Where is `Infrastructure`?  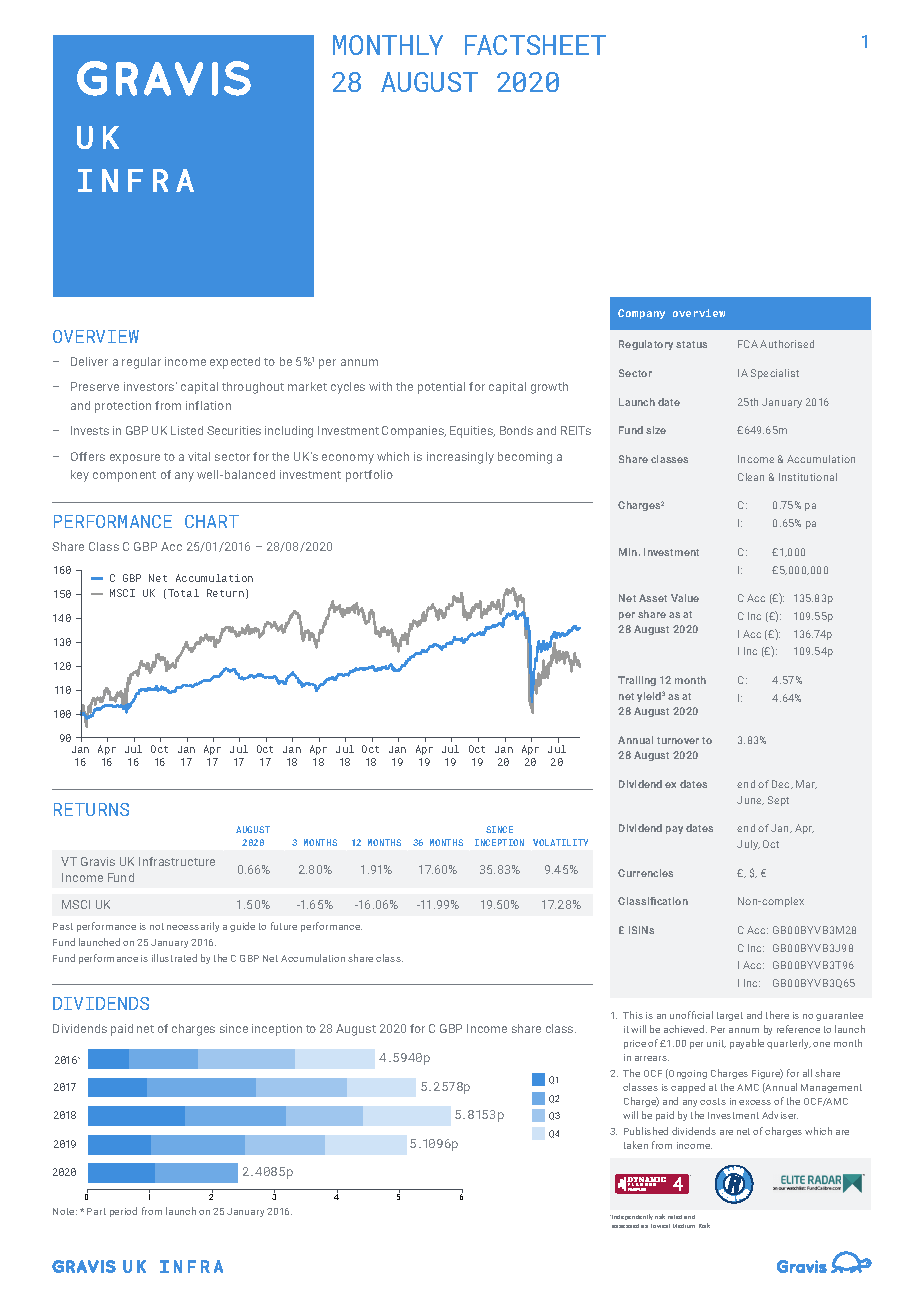 Infrastructure is located at coordinates (177, 861).
